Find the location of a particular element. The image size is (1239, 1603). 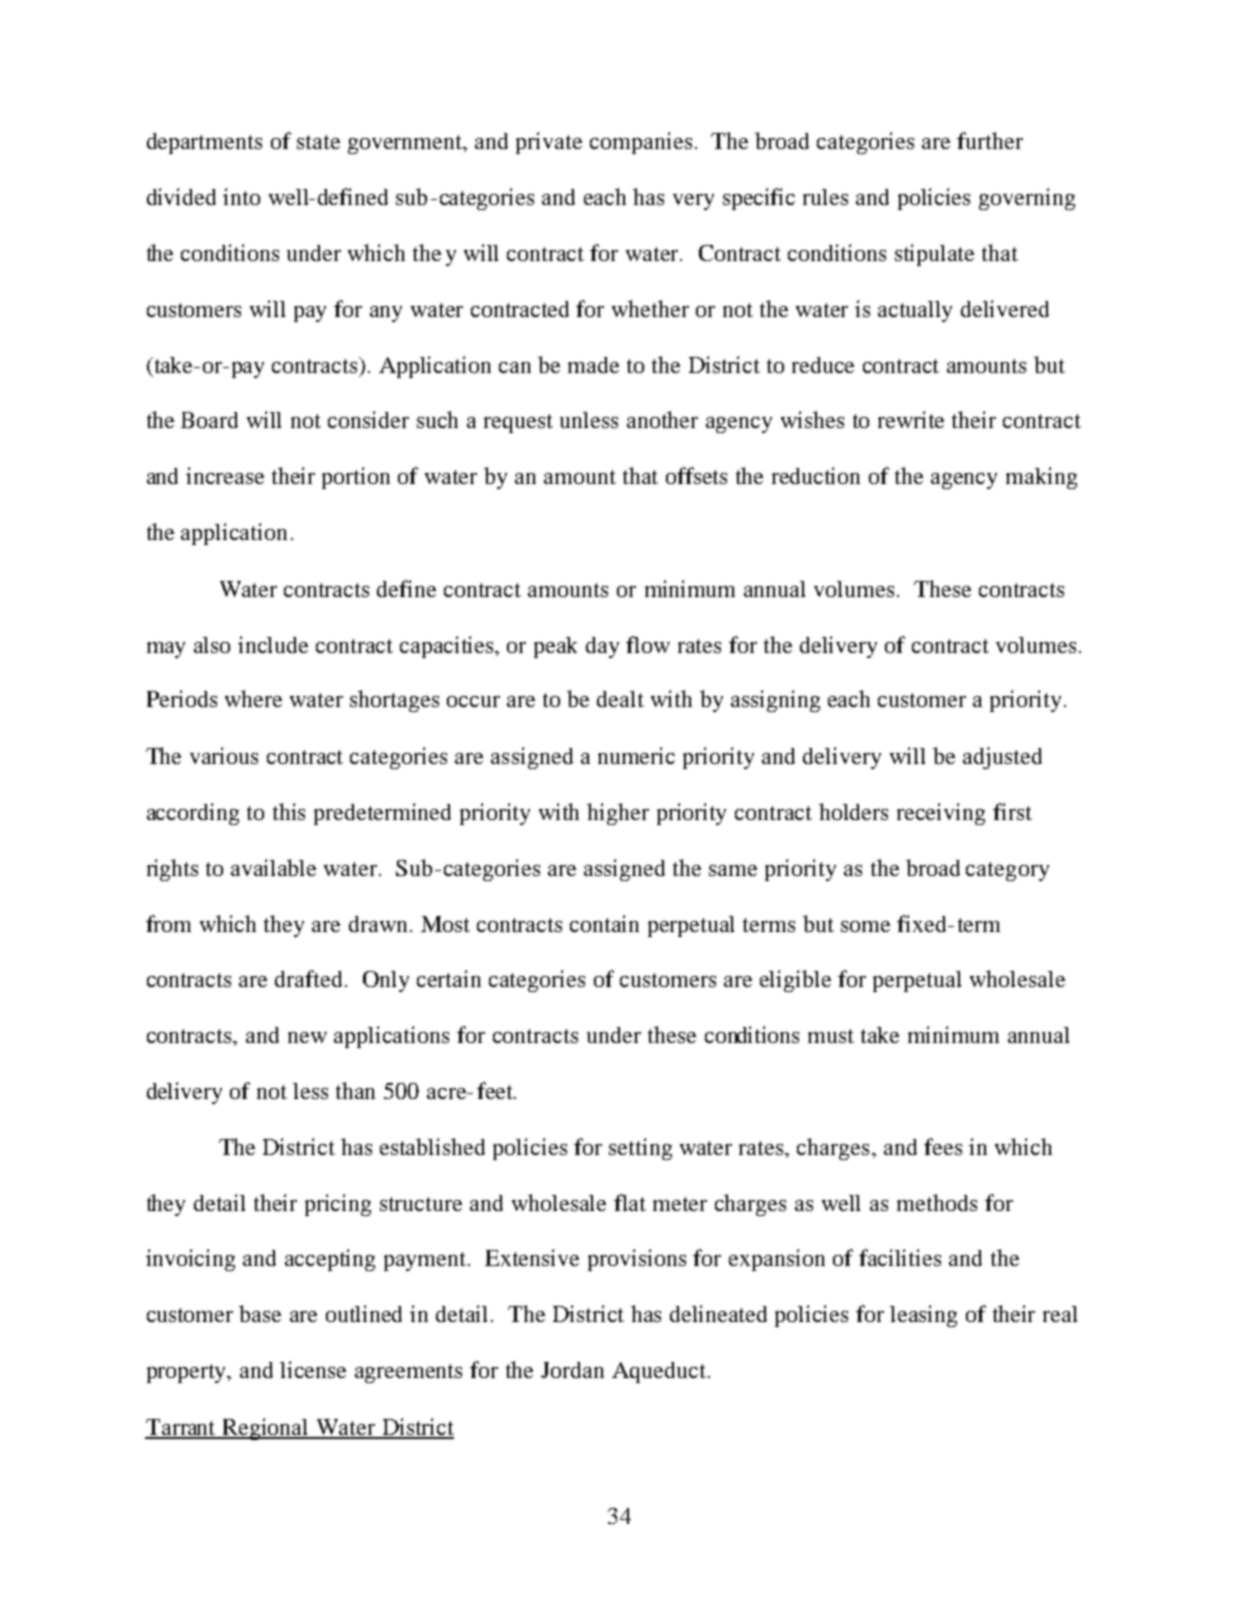

day is located at coordinates (602, 647).
